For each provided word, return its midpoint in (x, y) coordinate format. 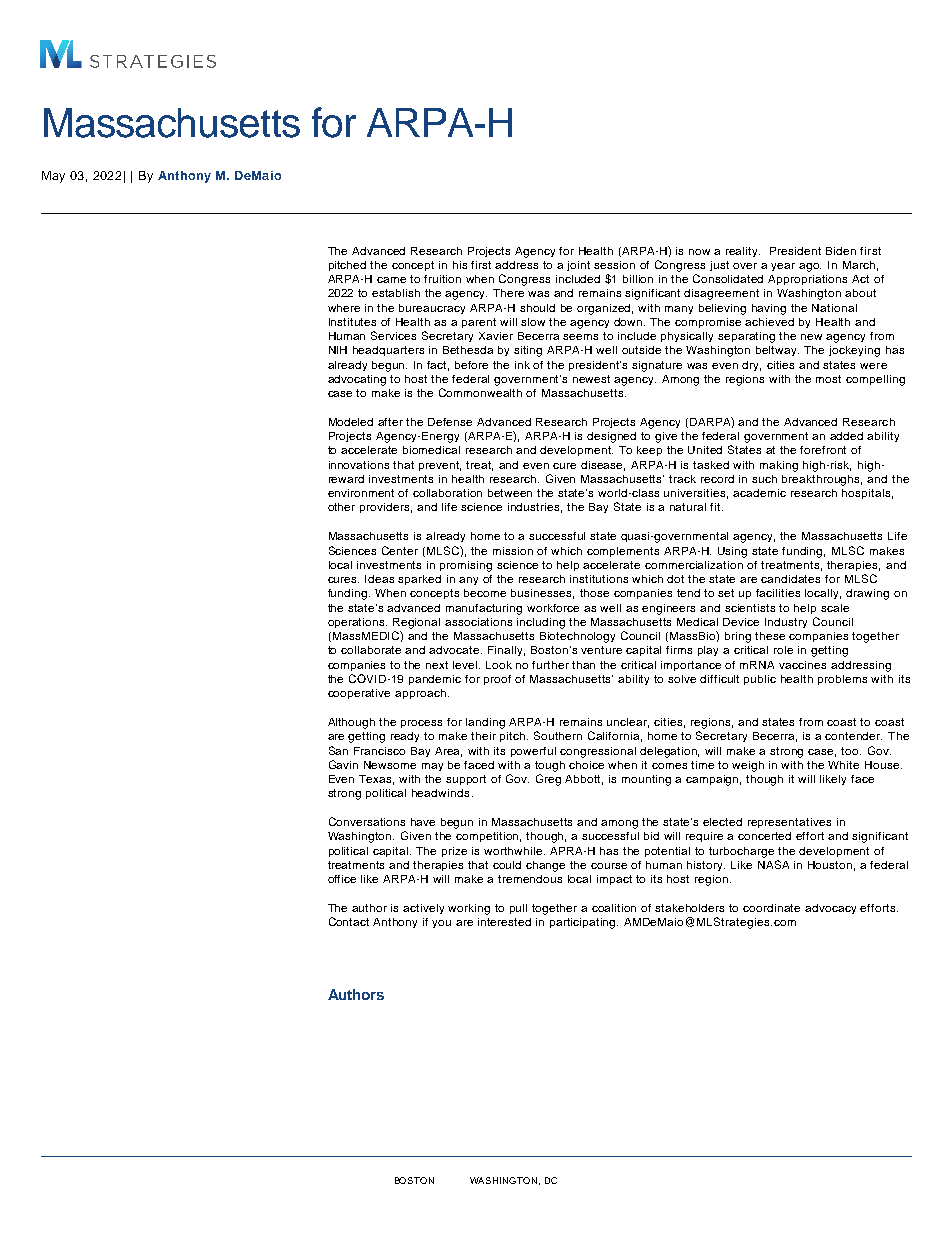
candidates (790, 579)
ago (810, 267)
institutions (599, 579)
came (391, 280)
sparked (419, 580)
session (614, 265)
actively (423, 909)
